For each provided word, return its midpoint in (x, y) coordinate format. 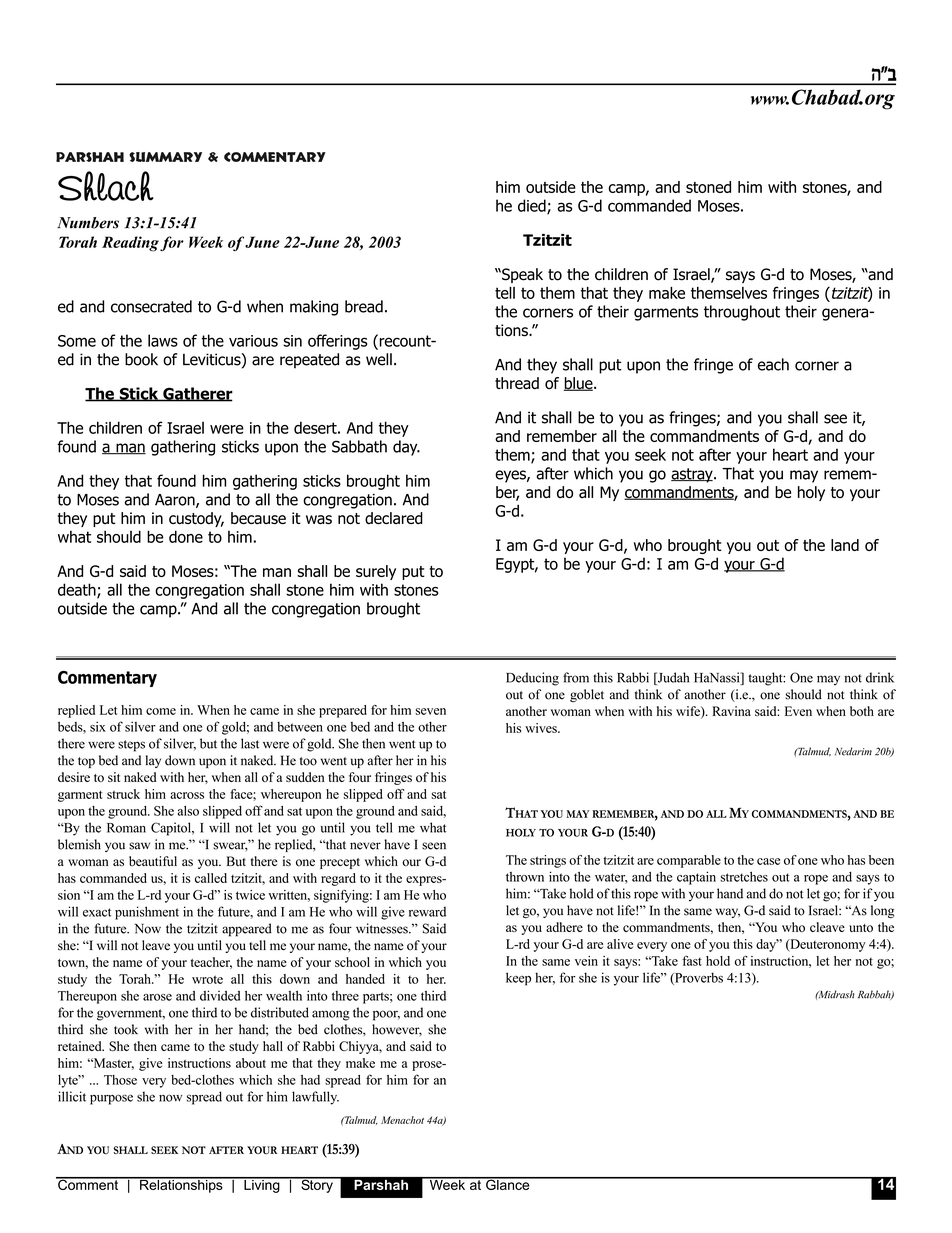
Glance (508, 1183)
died (533, 206)
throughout (742, 313)
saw (139, 846)
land (845, 545)
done (186, 536)
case (768, 861)
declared (394, 518)
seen (434, 846)
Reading (130, 244)
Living (262, 1185)
